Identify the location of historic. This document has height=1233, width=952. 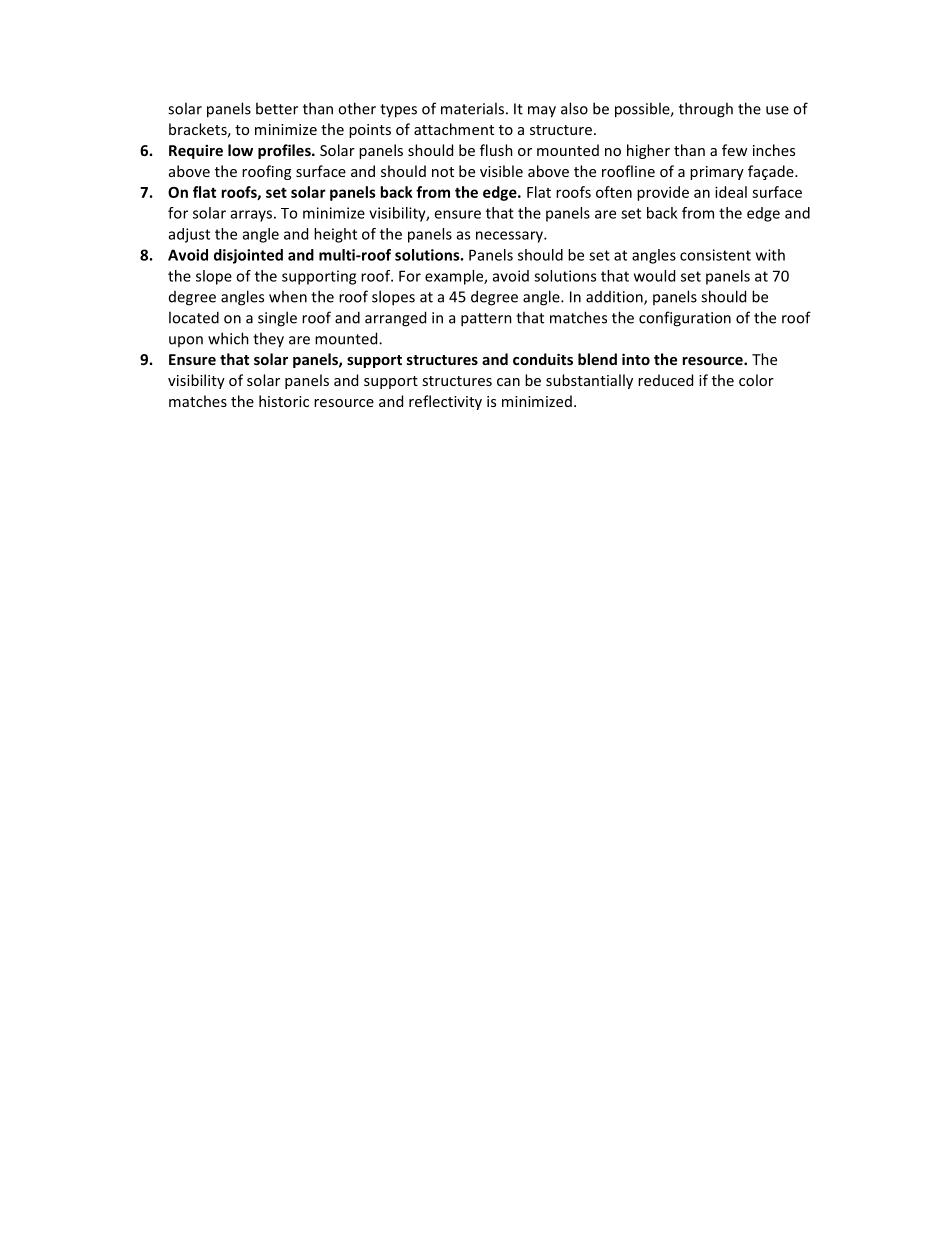
(284, 401).
